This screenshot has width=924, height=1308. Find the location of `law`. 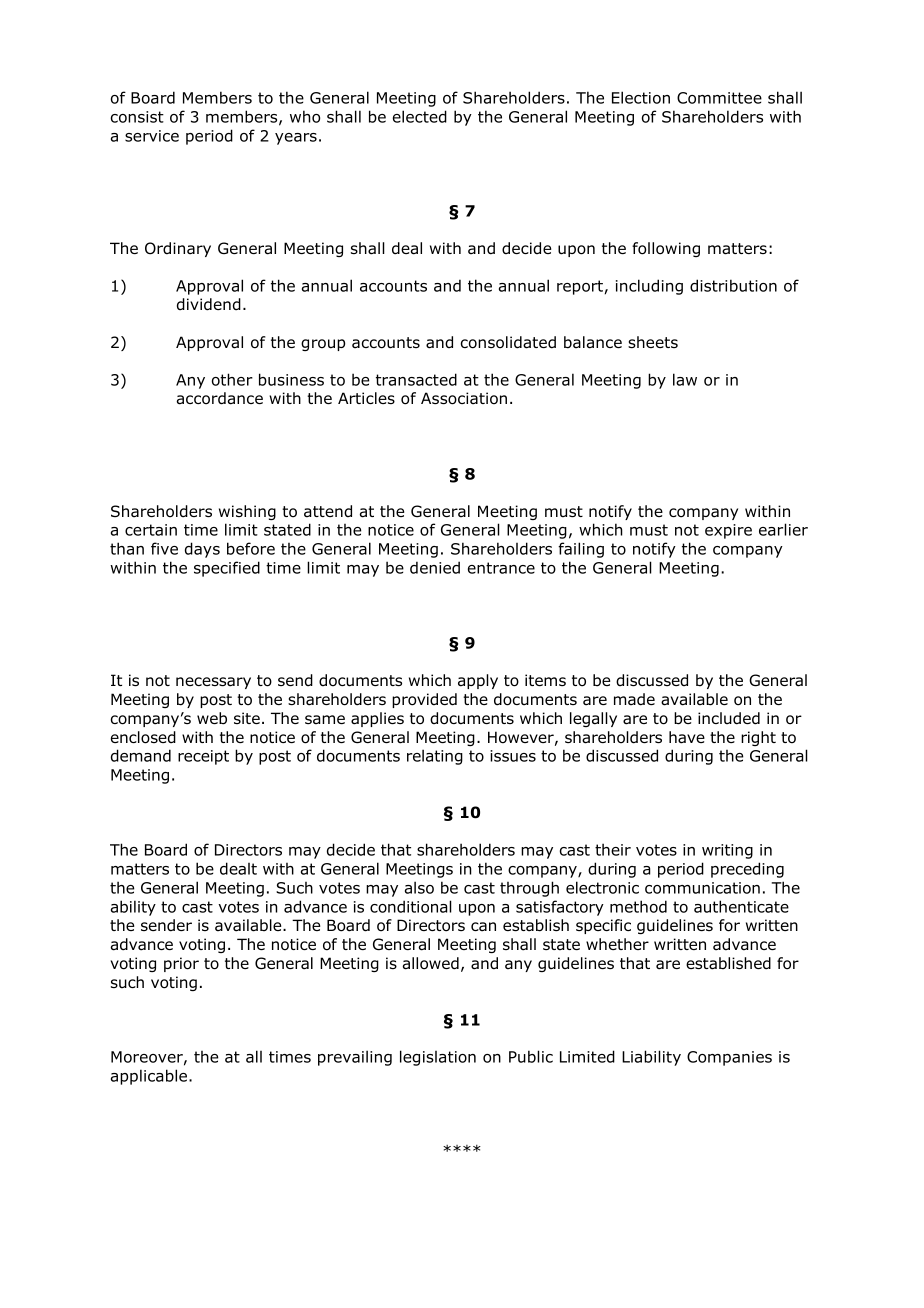

law is located at coordinates (685, 379).
